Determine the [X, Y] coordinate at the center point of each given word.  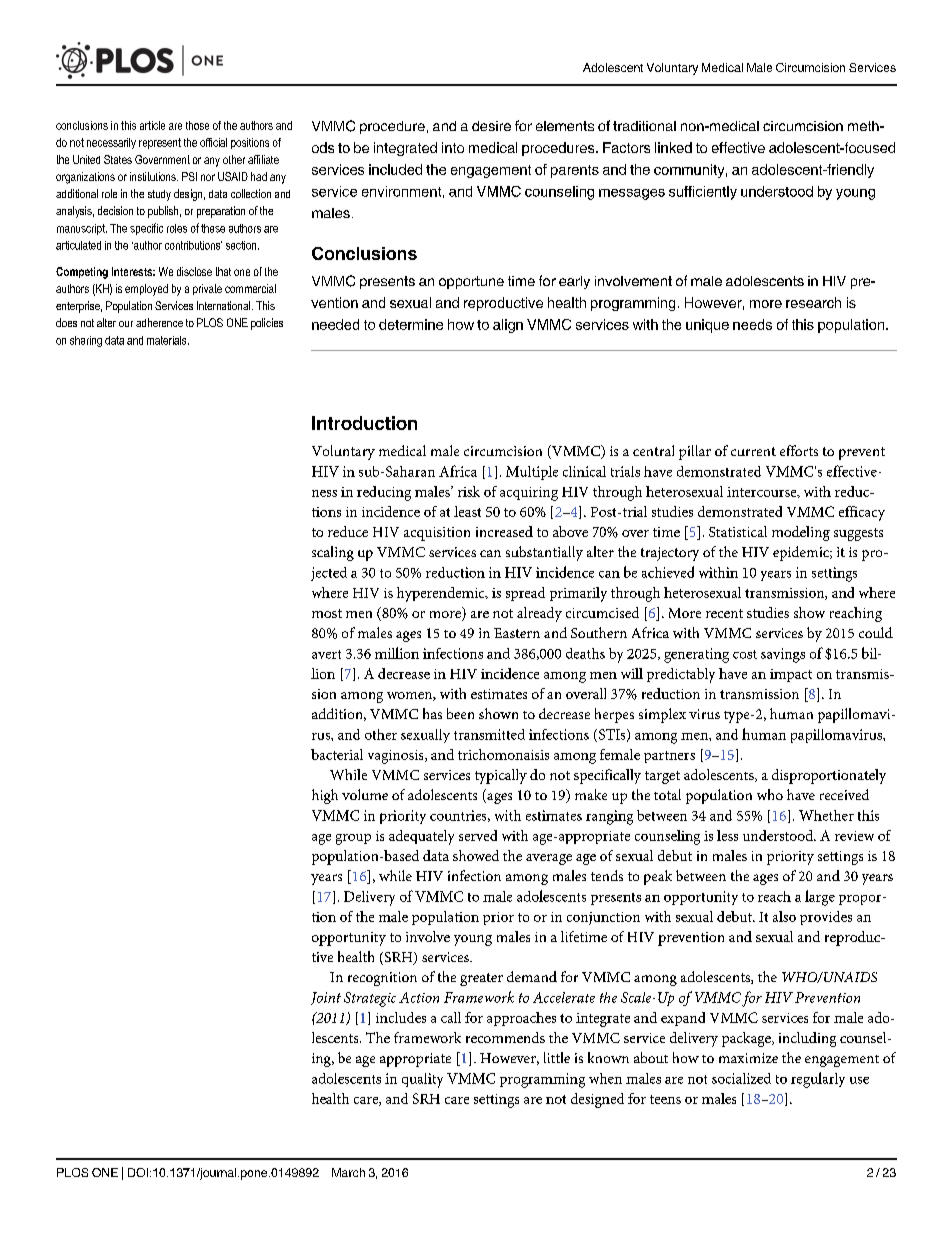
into [453, 147]
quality [422, 1080]
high [325, 796]
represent [160, 143]
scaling [333, 553]
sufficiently [703, 193]
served [478, 835]
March [348, 1172]
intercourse [763, 492]
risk [469, 491]
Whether [826, 815]
